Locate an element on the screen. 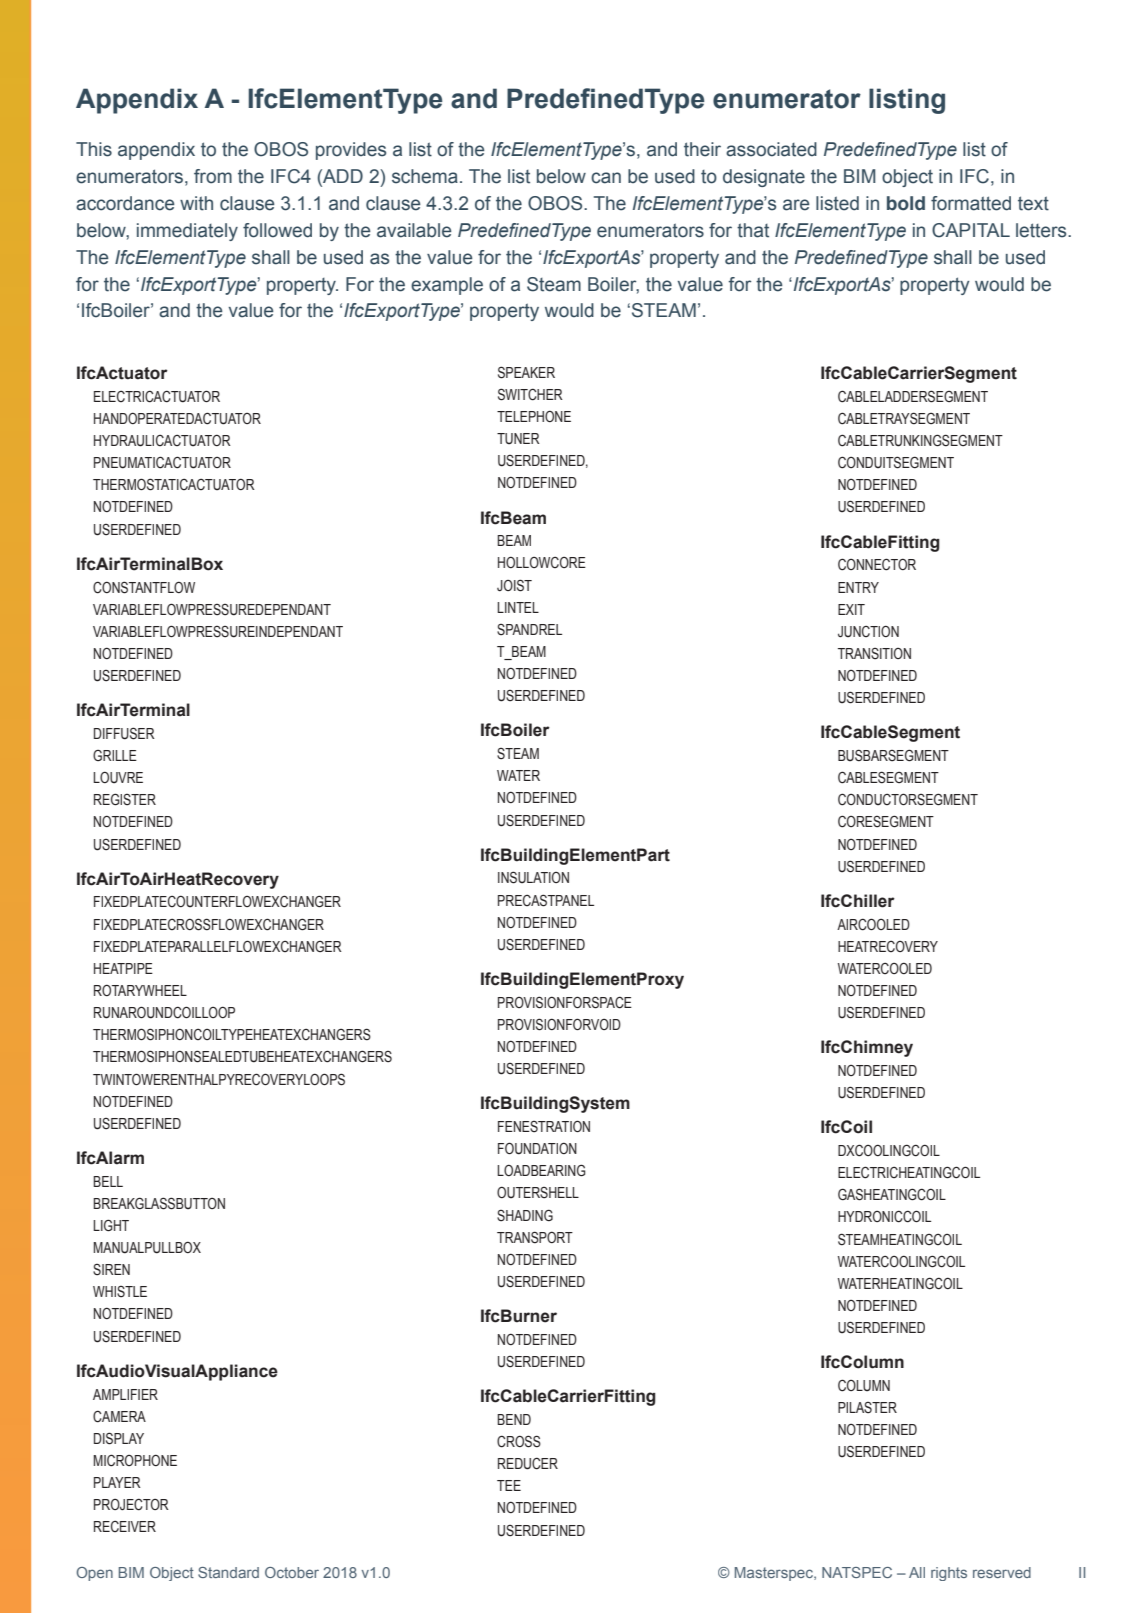 Image resolution: width=1141 pixels, height=1613 pixels. Standard is located at coordinates (228, 1572).
